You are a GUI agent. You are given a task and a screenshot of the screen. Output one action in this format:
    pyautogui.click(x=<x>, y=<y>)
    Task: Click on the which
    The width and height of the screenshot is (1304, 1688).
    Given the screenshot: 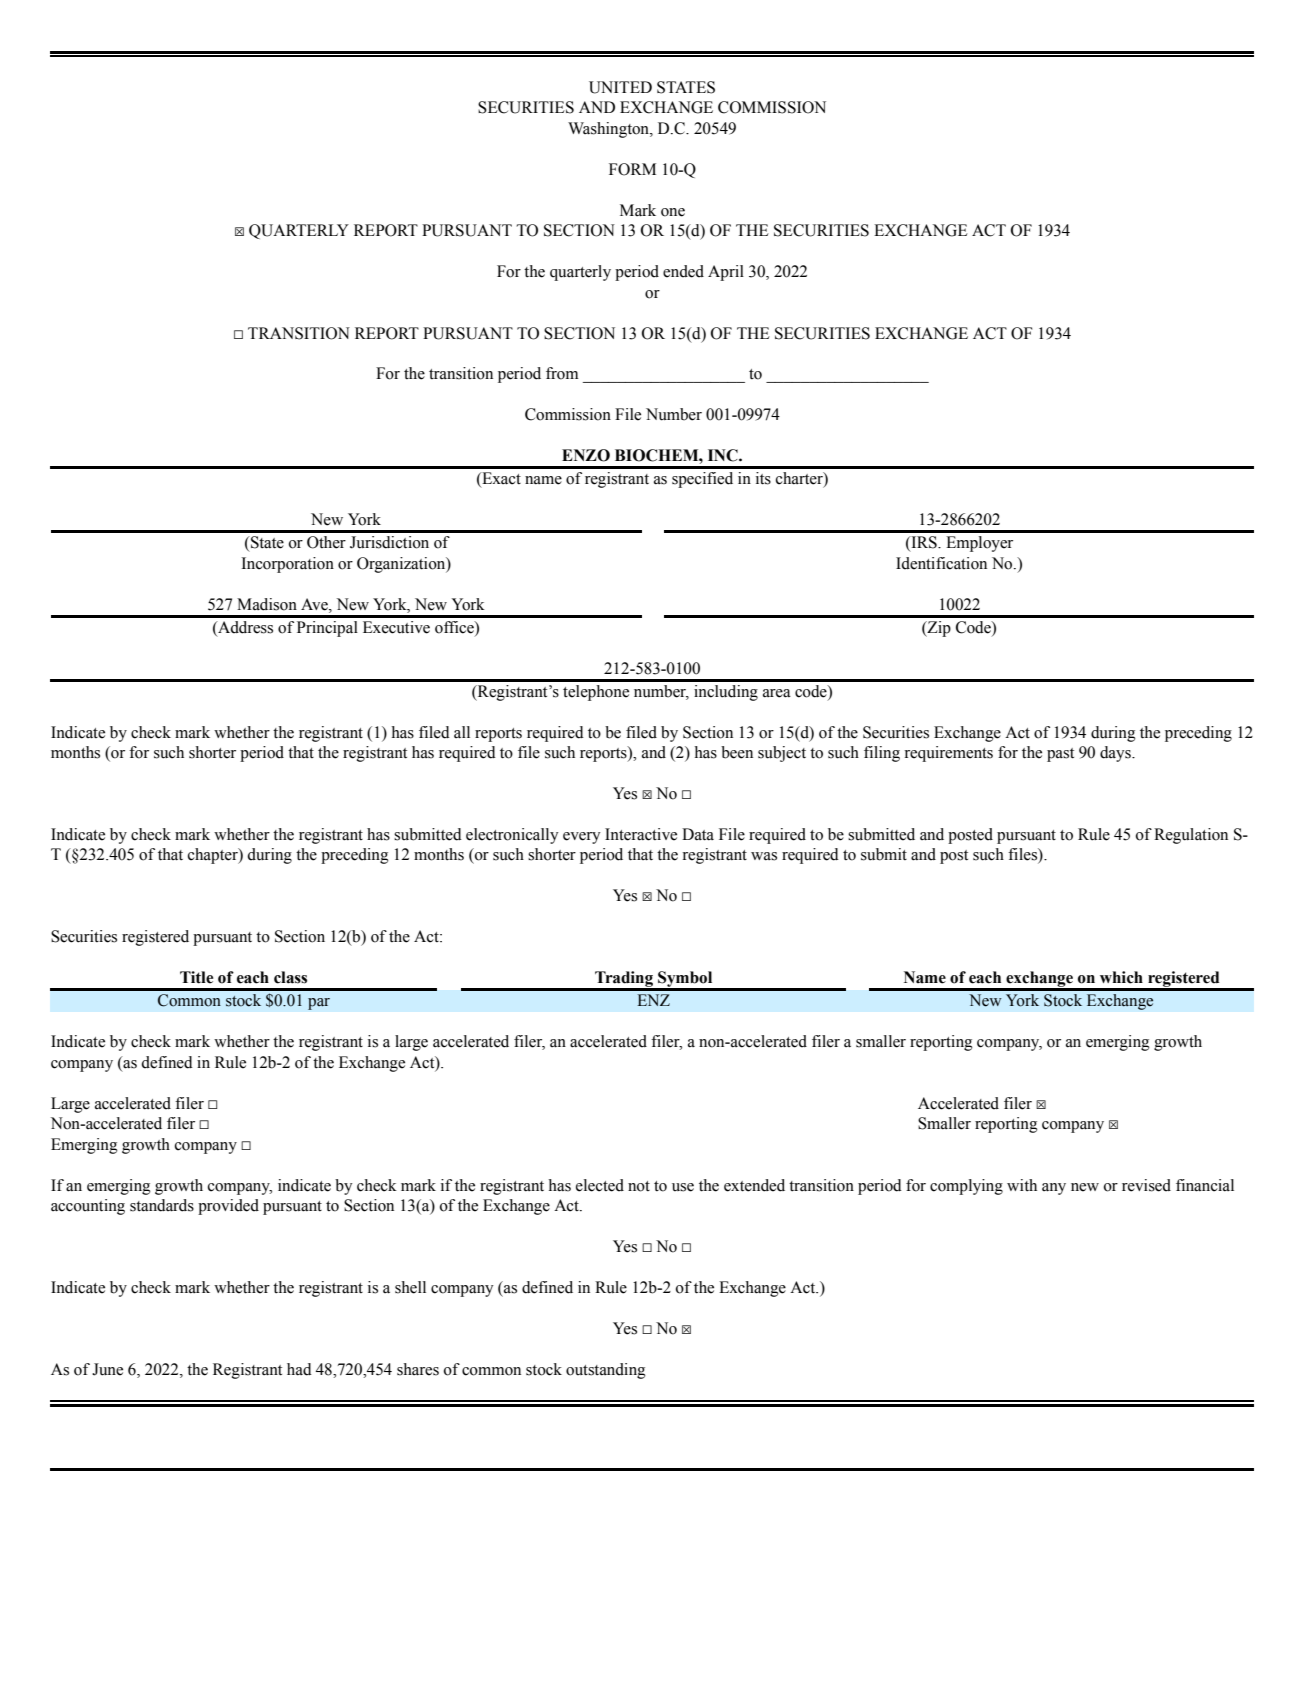 What is the action you would take?
    pyautogui.click(x=1121, y=977)
